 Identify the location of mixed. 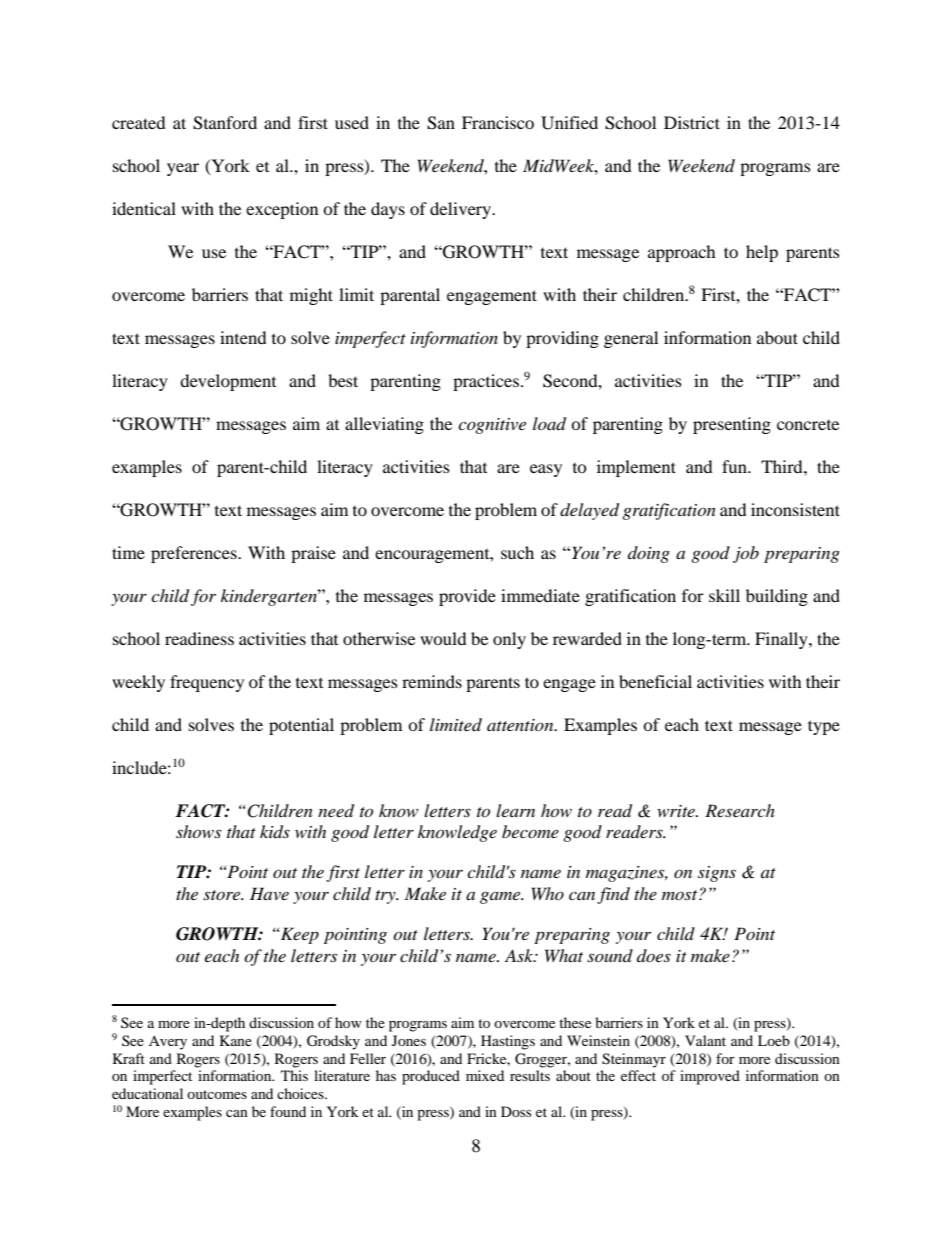
(485, 1075).
